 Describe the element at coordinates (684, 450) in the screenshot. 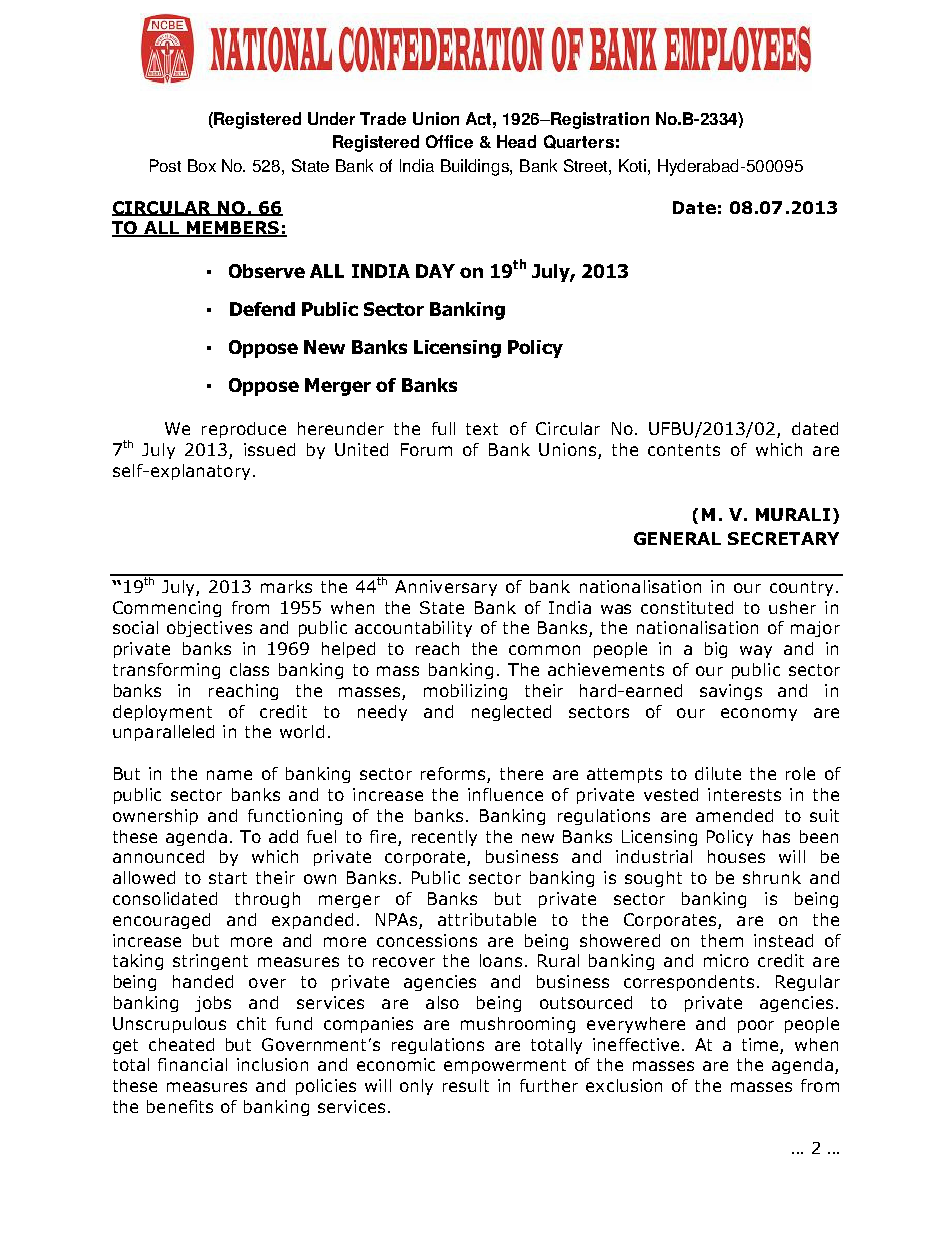

I see `contents` at that location.
